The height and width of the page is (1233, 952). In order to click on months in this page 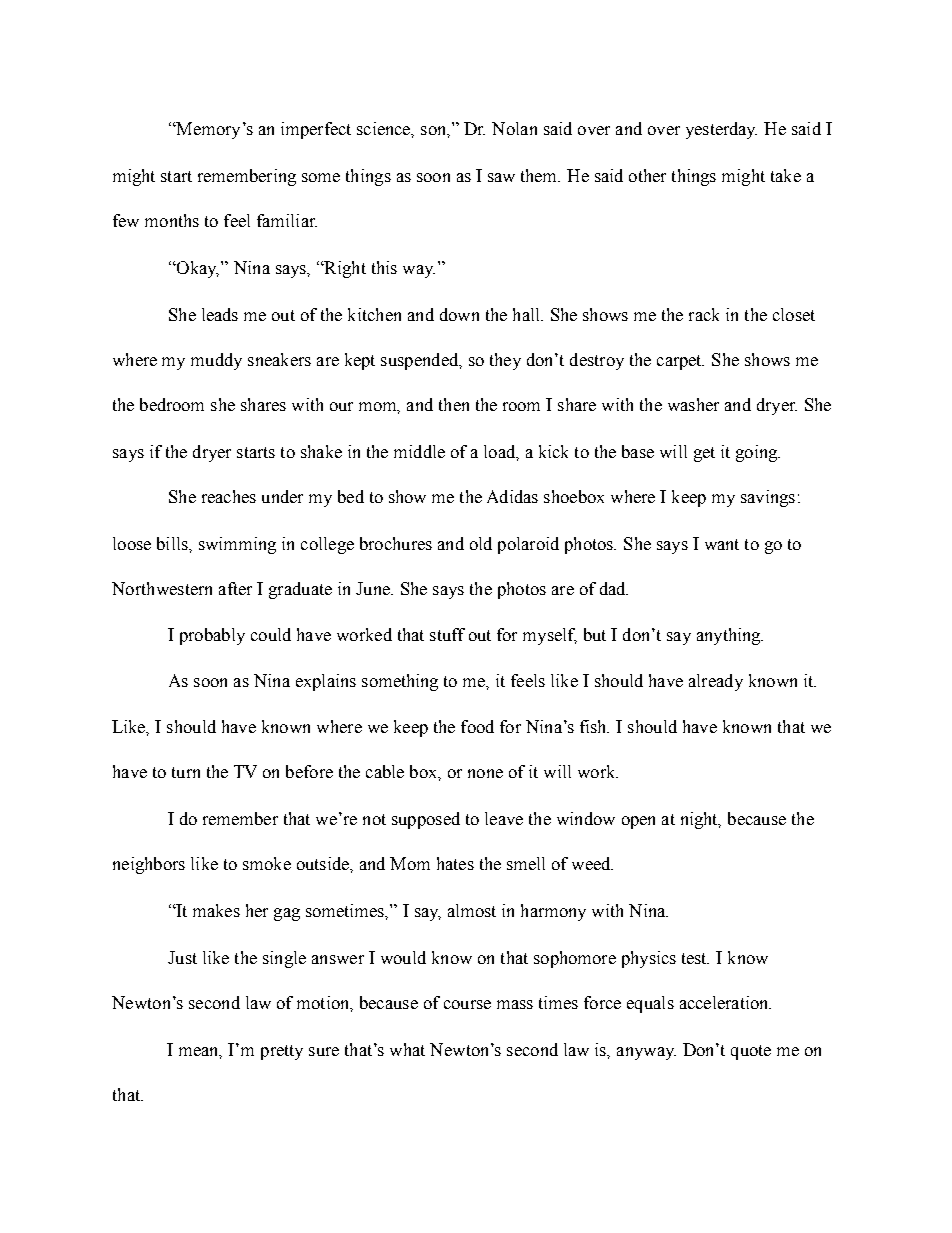, I will do `click(172, 220)`.
